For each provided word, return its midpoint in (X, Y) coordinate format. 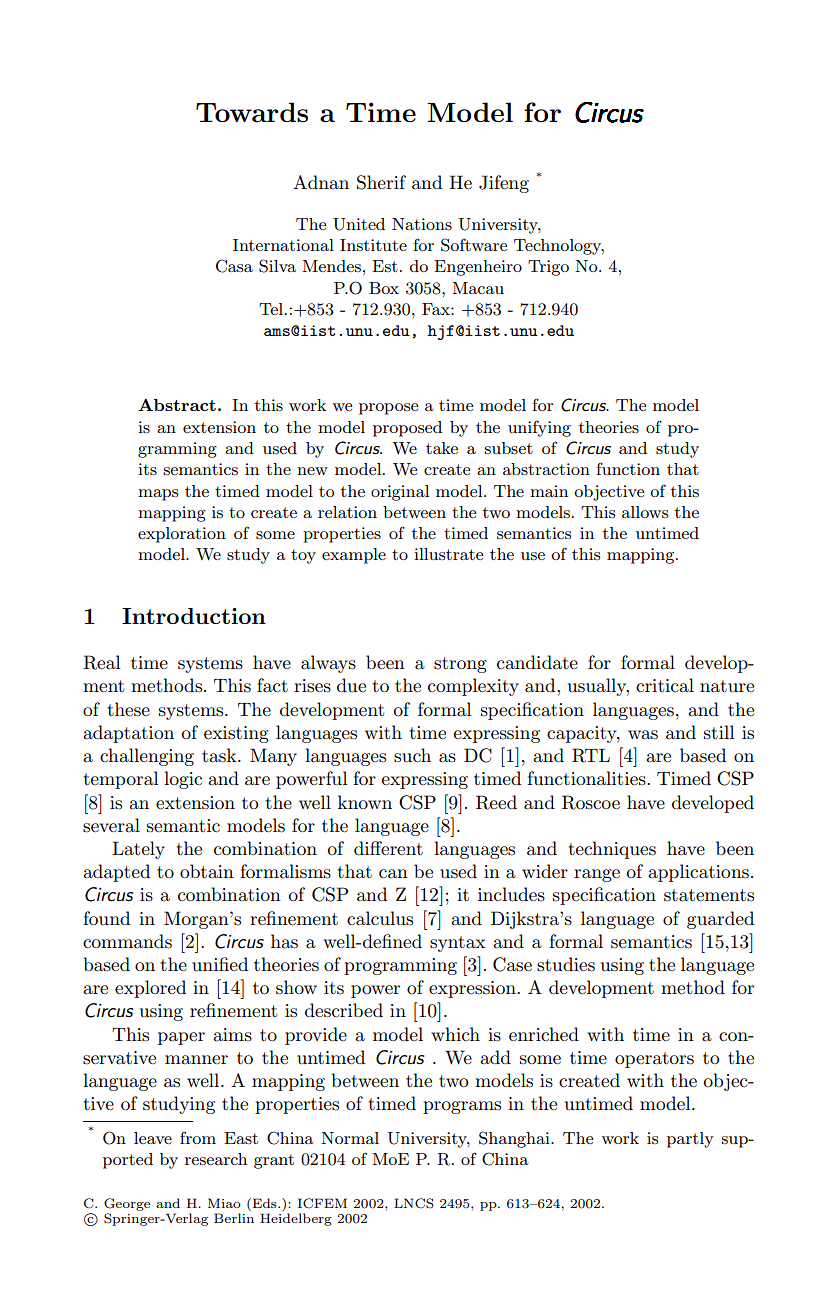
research (216, 1159)
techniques (612, 850)
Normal (350, 1138)
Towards (252, 112)
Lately (138, 850)
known (365, 802)
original (400, 493)
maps (158, 495)
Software (474, 245)
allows (645, 512)
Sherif (381, 182)
